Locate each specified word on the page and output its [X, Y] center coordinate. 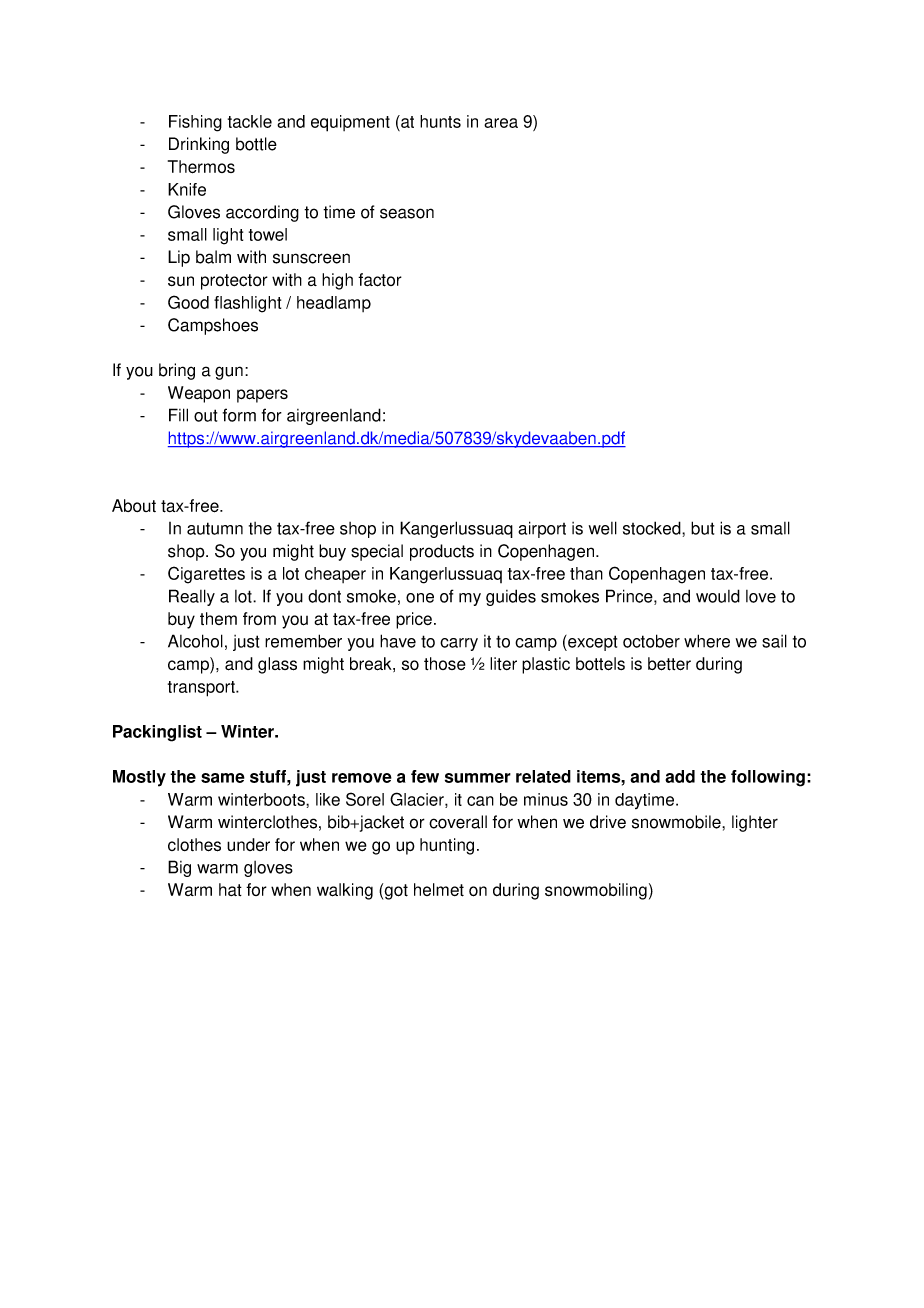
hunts [440, 121]
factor [380, 280]
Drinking [199, 145]
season [407, 213]
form [239, 415]
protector [234, 282]
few [425, 776]
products [442, 552]
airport [542, 529]
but [702, 528]
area [501, 123]
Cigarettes [206, 575]
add [680, 776]
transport [202, 689]
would [718, 596]
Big [179, 868]
